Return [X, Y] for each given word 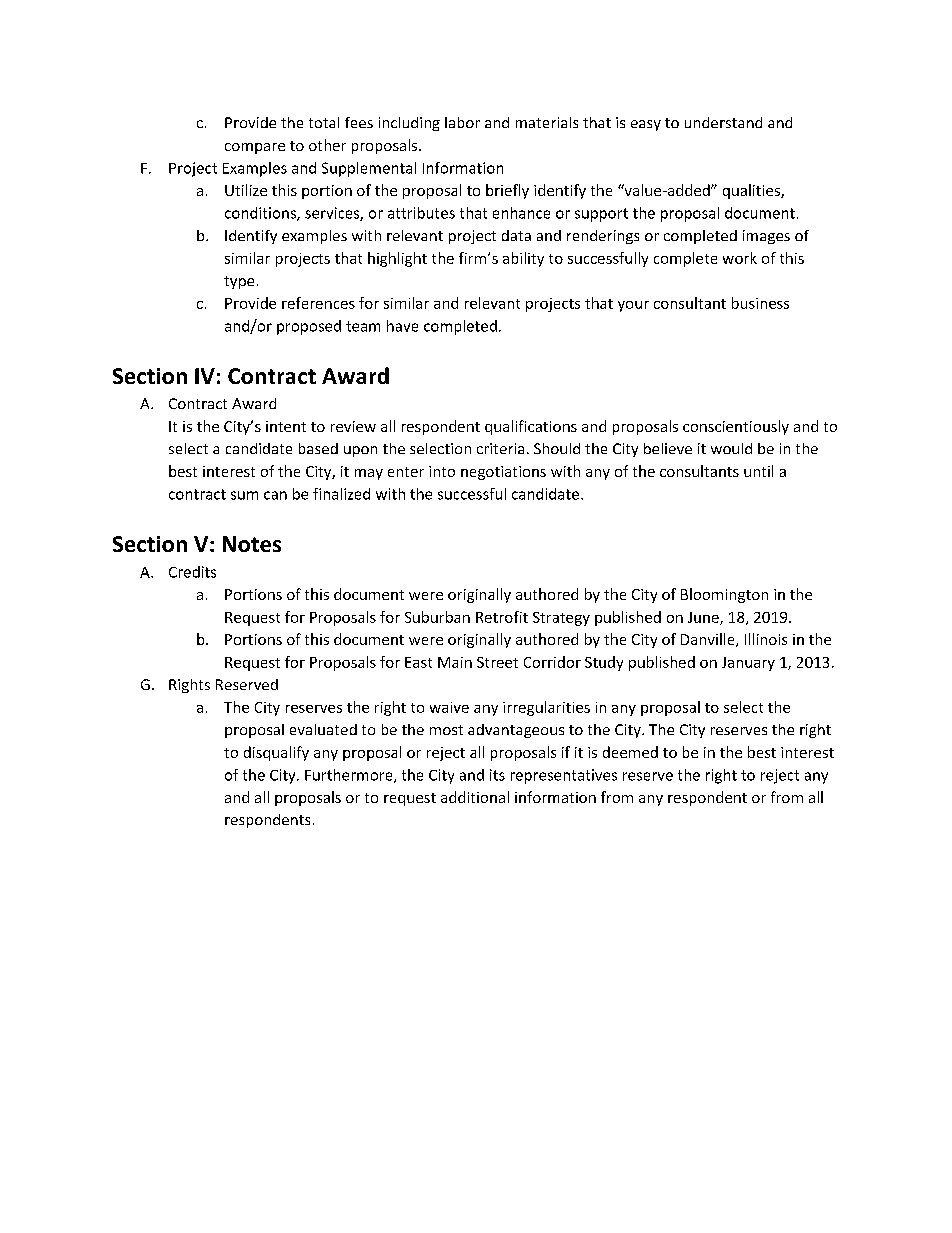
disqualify [276, 753]
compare [255, 148]
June [704, 618]
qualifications [531, 427]
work [740, 258]
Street [497, 662]
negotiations [503, 473]
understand [723, 122]
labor [462, 122]
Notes [252, 544]
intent [286, 426]
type [239, 282]
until [758, 471]
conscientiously [736, 427]
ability [523, 259]
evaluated [323, 729]
